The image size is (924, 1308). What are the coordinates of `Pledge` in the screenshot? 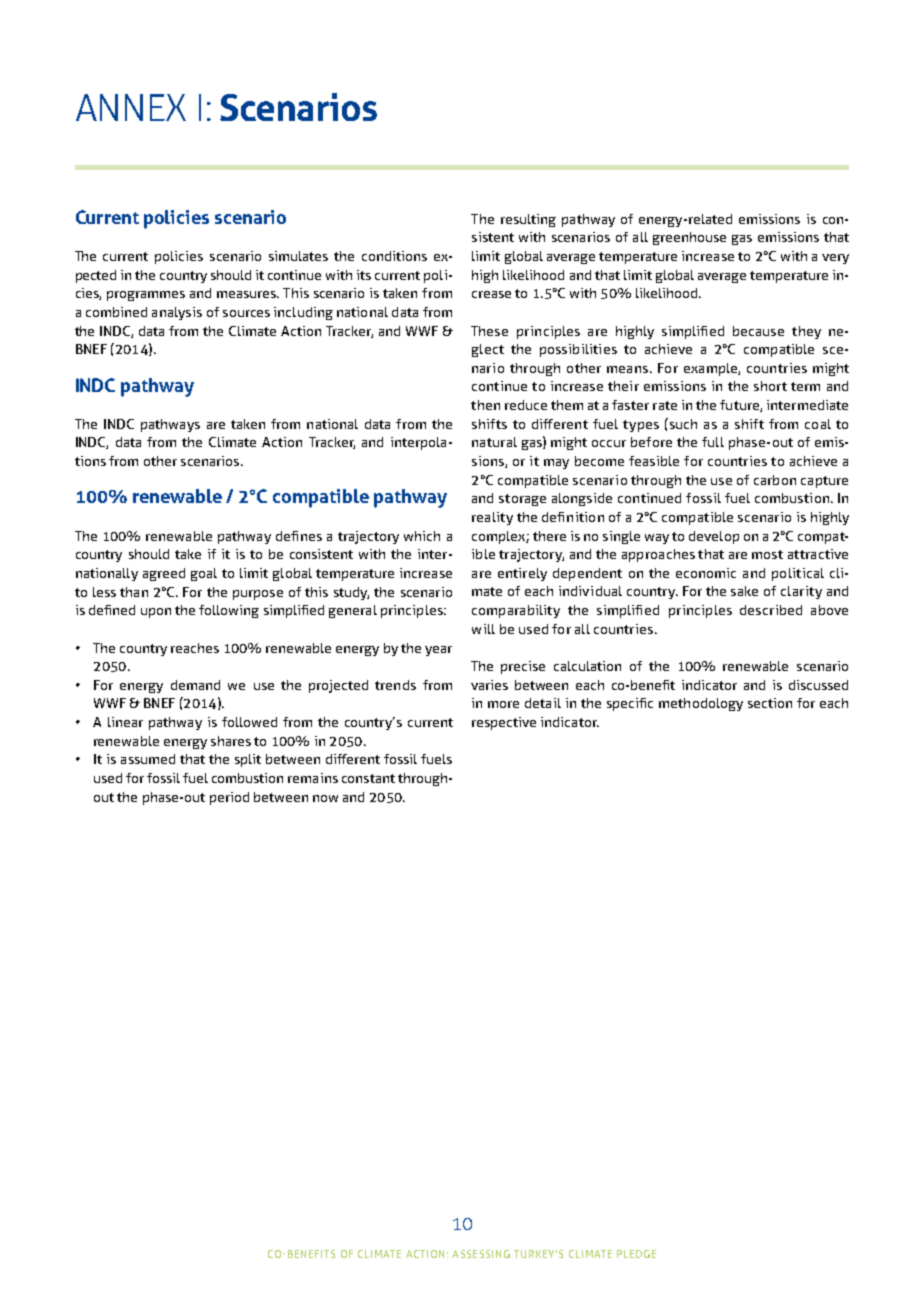 It's located at (636, 1254).
